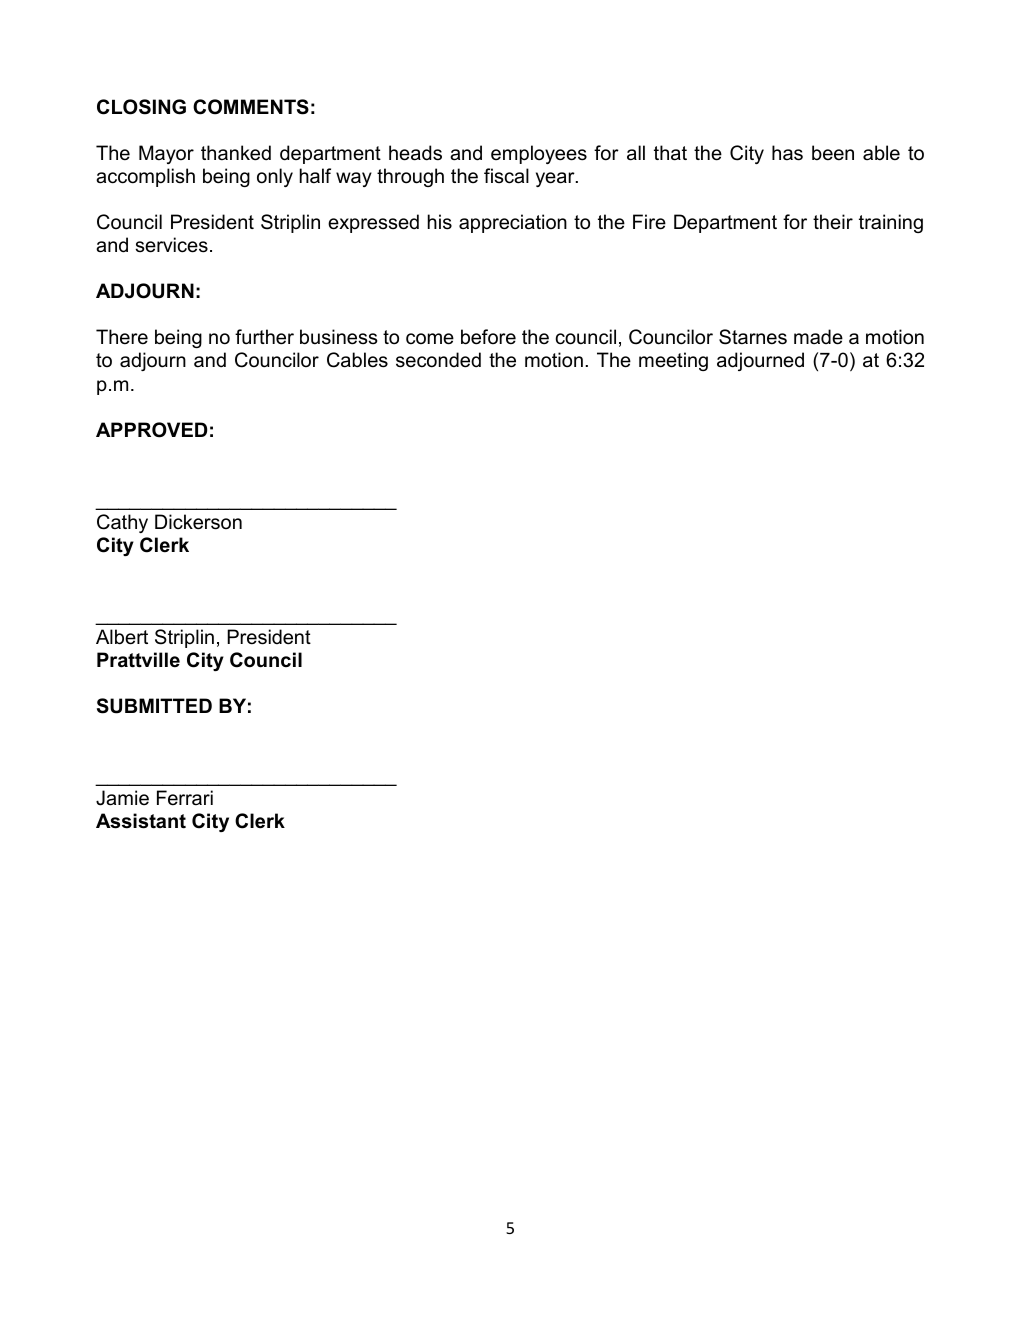 This screenshot has height=1322, width=1021. What do you see at coordinates (154, 706) in the screenshot?
I see `SUBMITTED` at bounding box center [154, 706].
